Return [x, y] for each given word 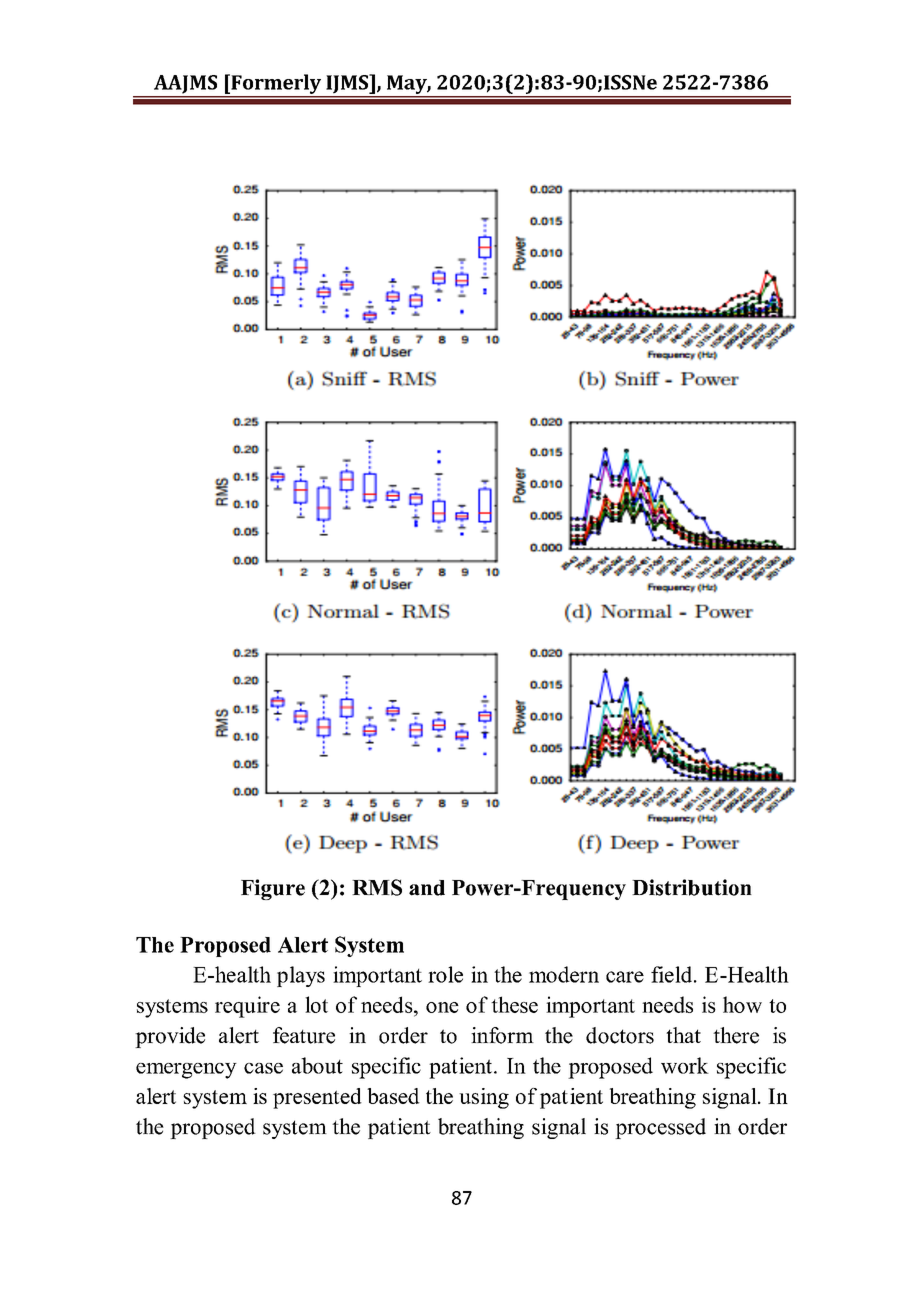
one [442, 1007]
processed [660, 1128]
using [484, 1098]
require [247, 1007]
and [427, 888]
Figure [273, 889]
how [742, 1004]
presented [317, 1098]
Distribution [692, 887]
